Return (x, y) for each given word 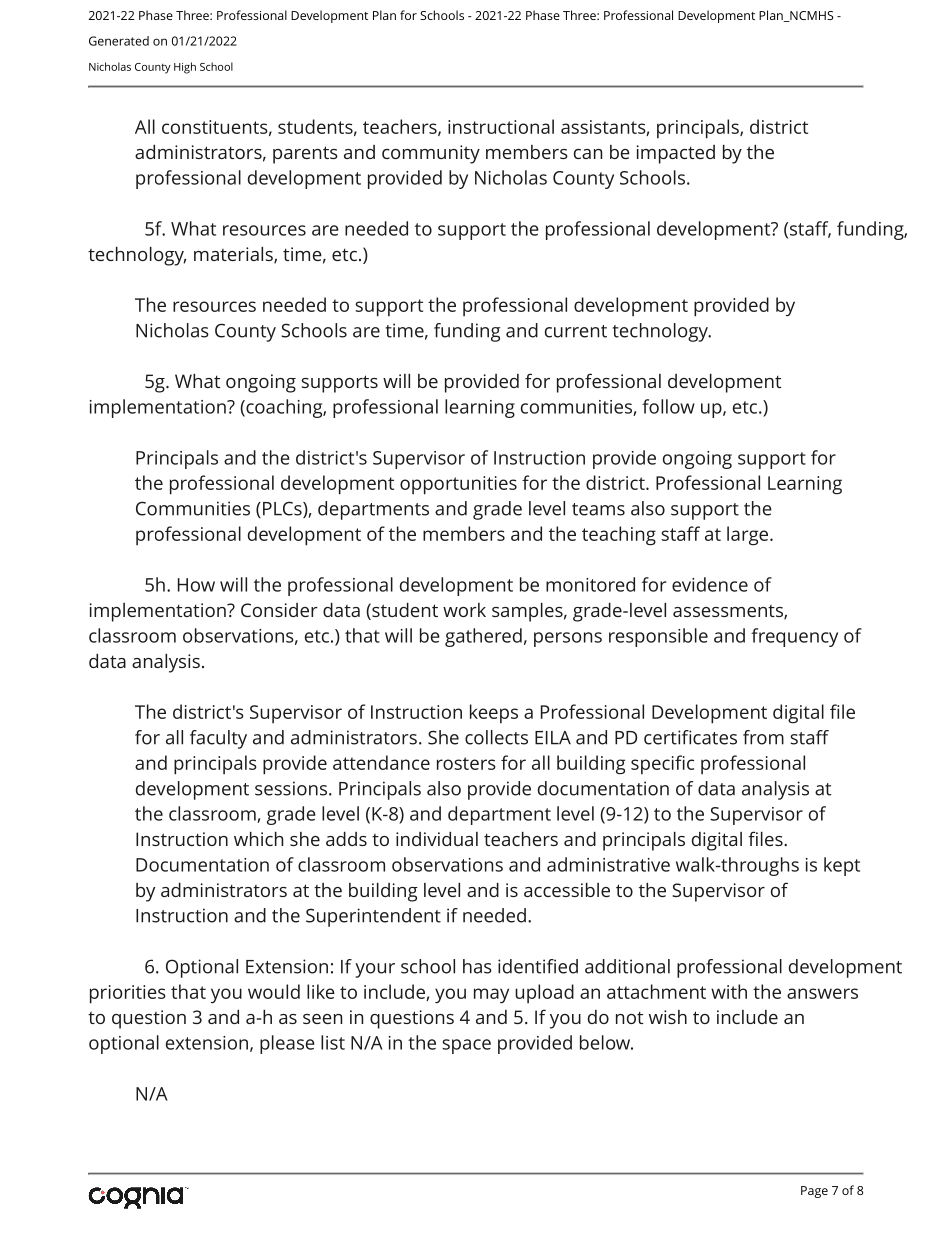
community (431, 154)
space (466, 1046)
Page (814, 1192)
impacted (676, 154)
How (196, 585)
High (185, 68)
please (287, 1044)
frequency (794, 637)
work (464, 610)
